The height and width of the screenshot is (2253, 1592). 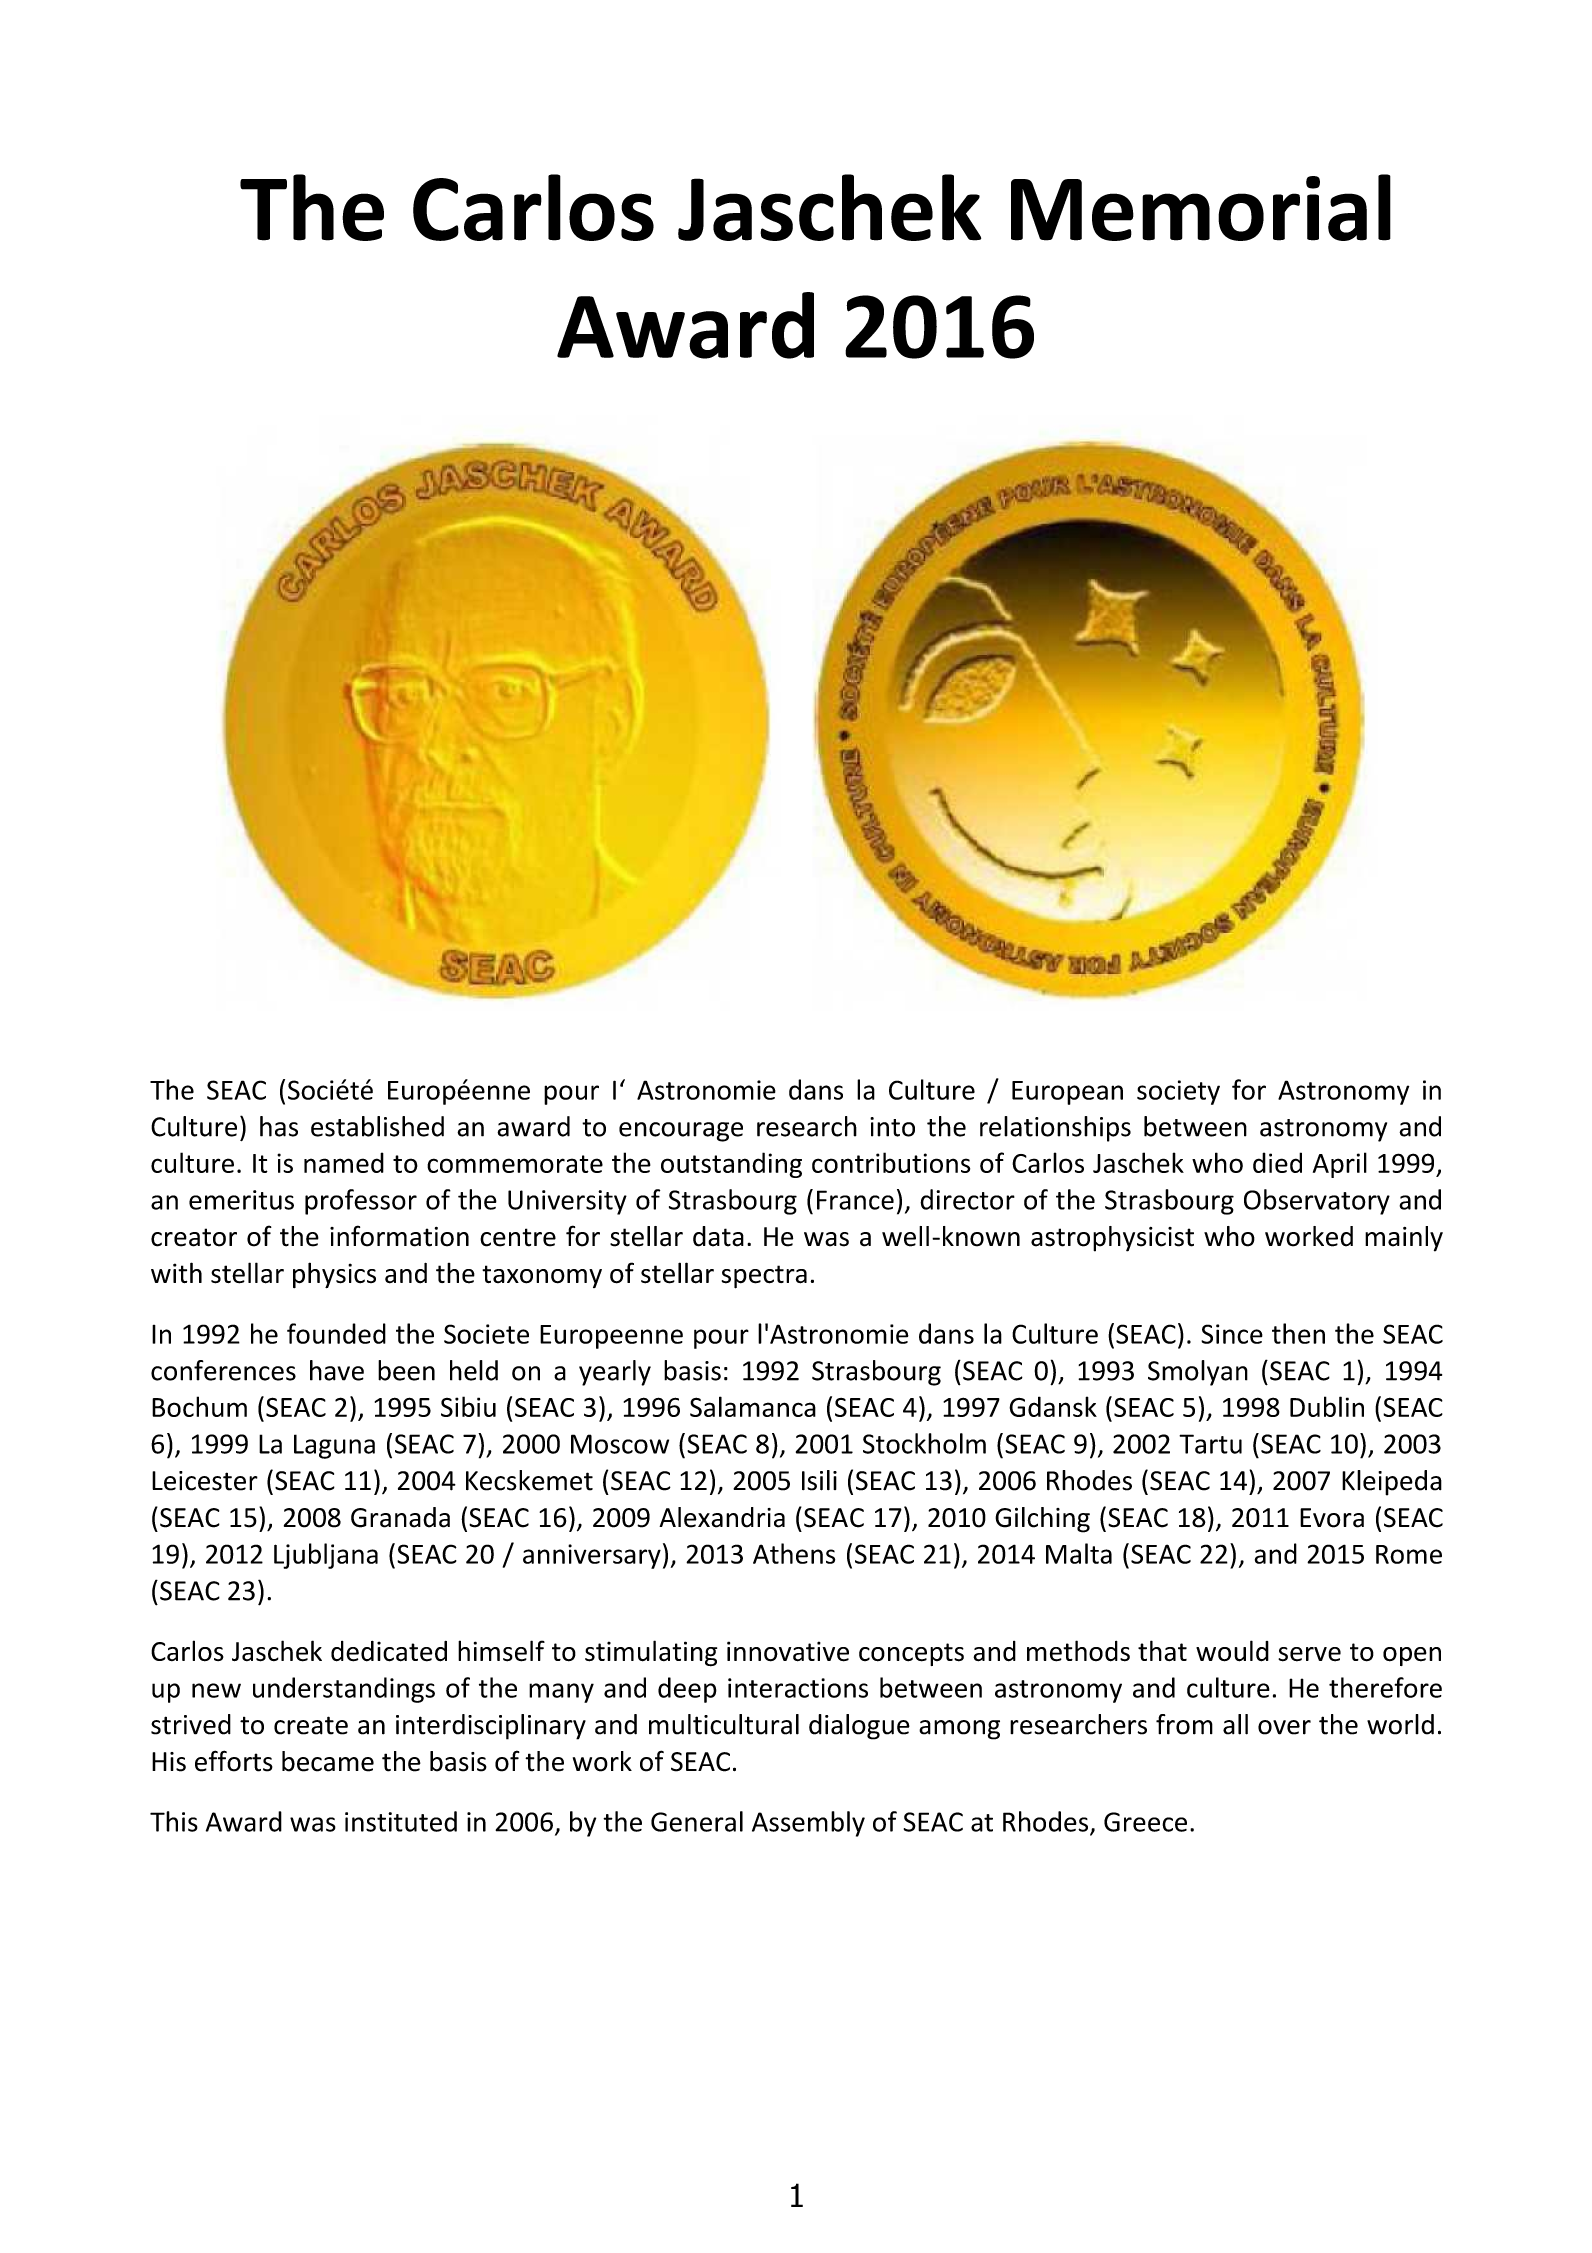 What do you see at coordinates (328, 1761) in the screenshot?
I see `became` at bounding box center [328, 1761].
